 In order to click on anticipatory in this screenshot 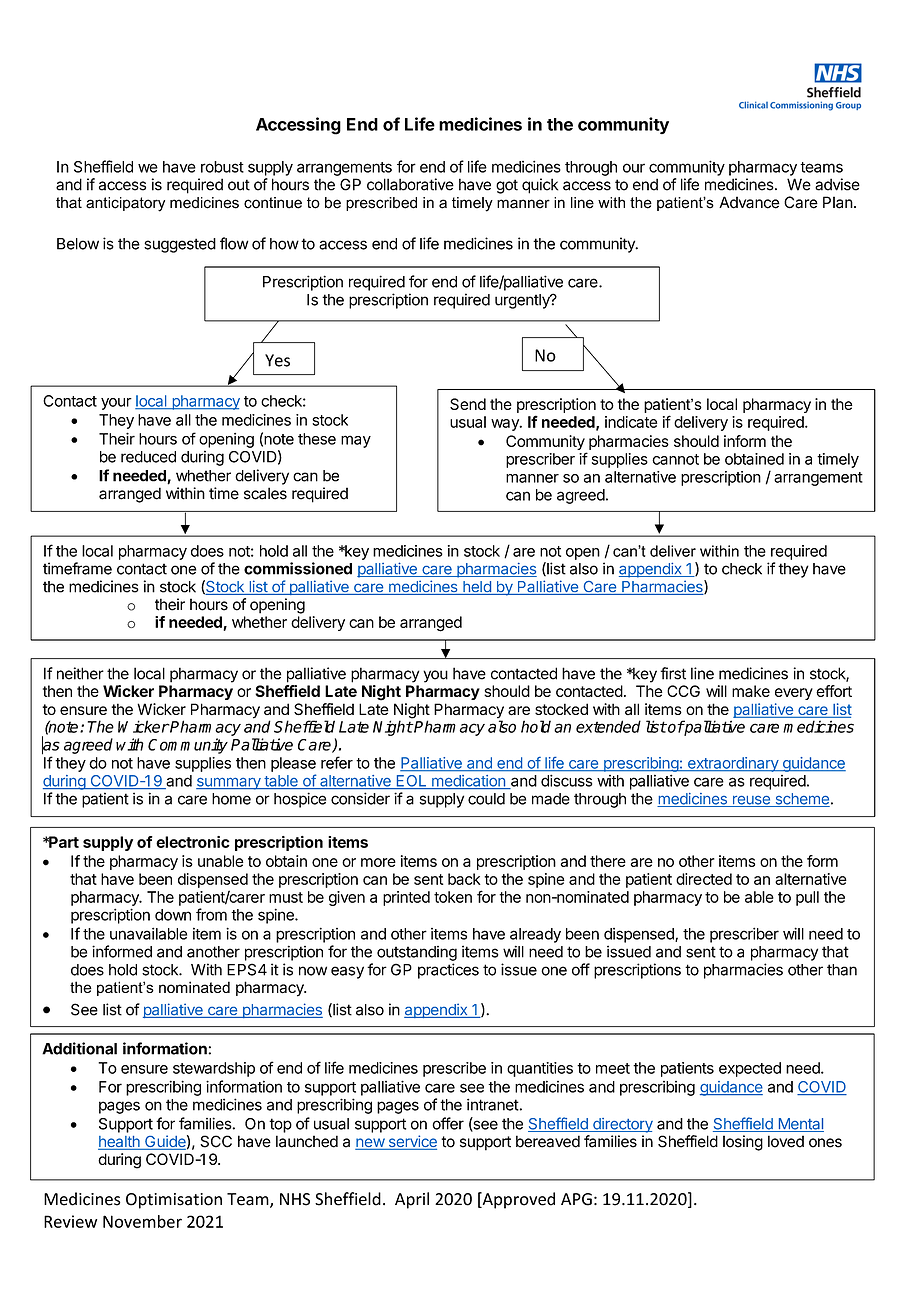, I will do `click(125, 204)`.
